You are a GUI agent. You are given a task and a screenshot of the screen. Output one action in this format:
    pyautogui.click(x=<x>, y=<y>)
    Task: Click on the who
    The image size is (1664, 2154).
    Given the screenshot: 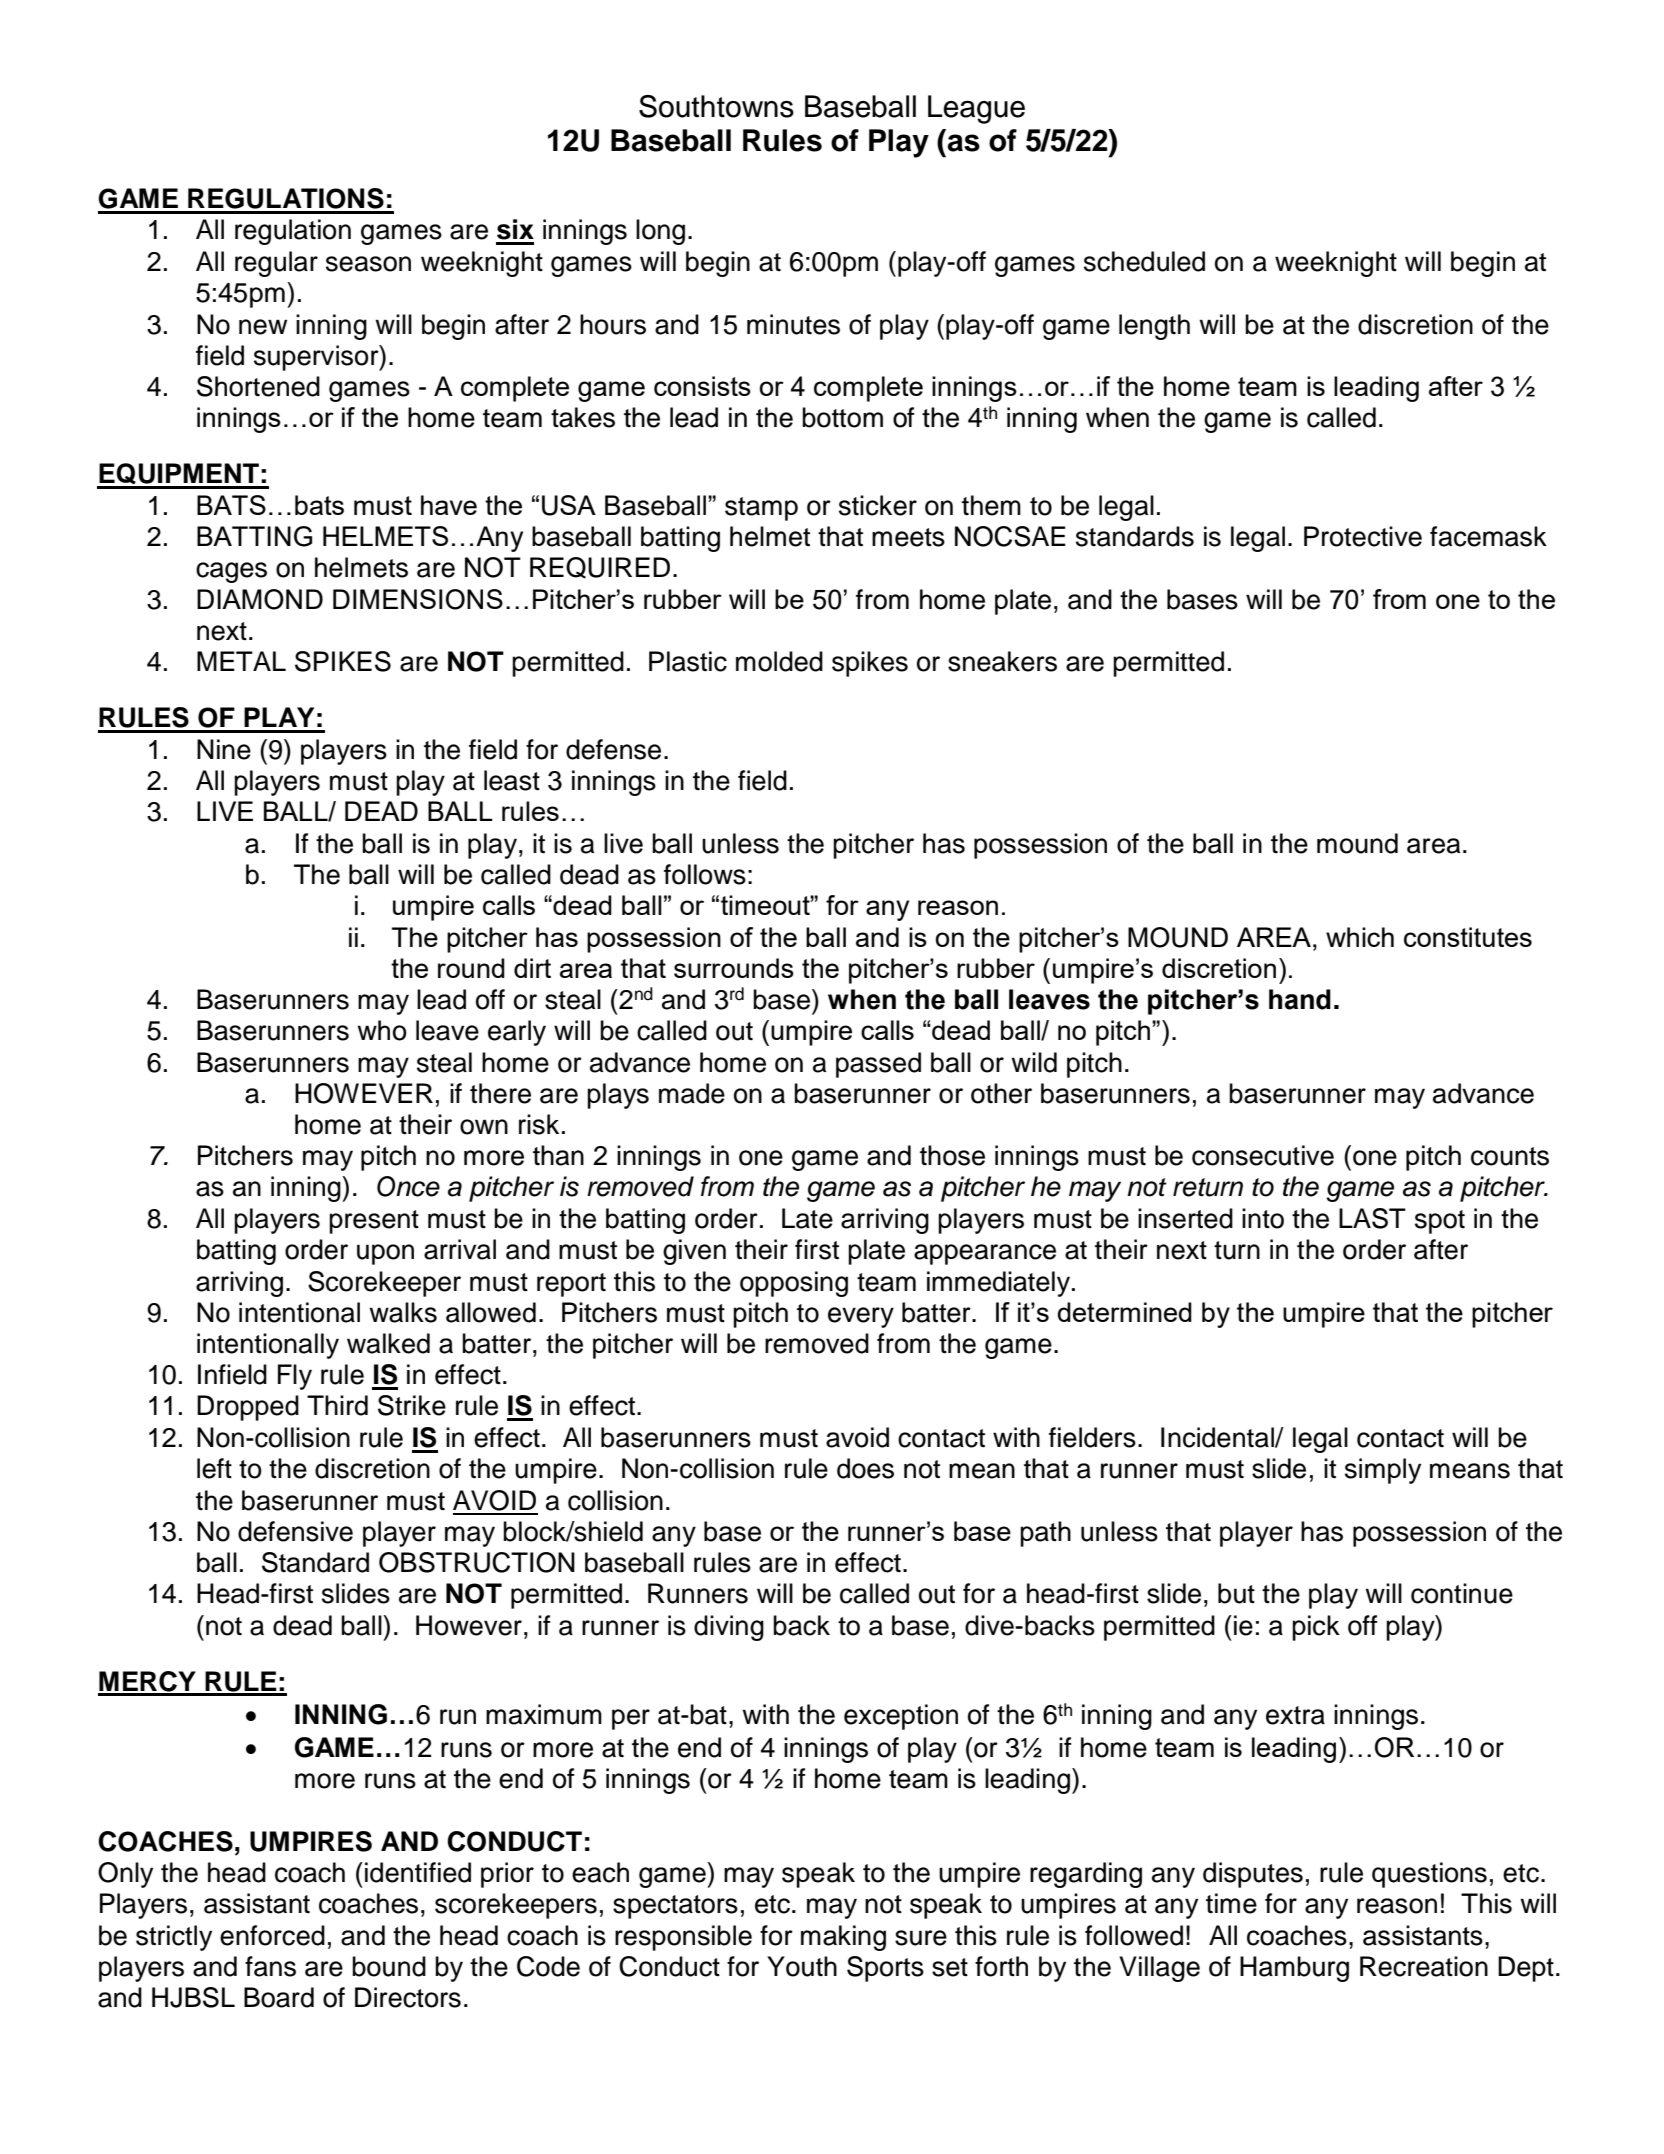 What is the action you would take?
    pyautogui.click(x=382, y=1030)
